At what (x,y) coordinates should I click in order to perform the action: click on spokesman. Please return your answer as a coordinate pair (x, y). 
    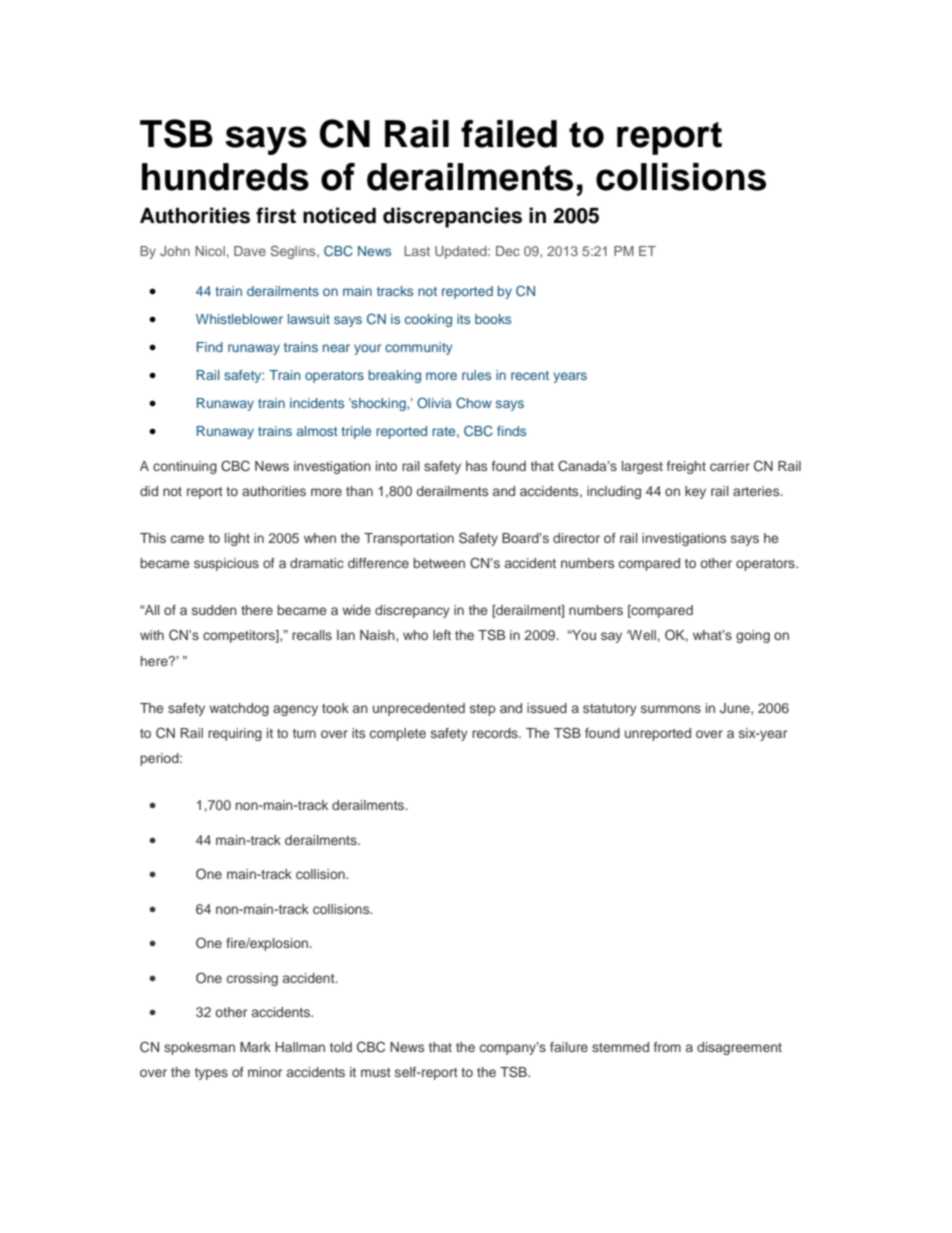
    Looking at the image, I should click on (199, 1048).
